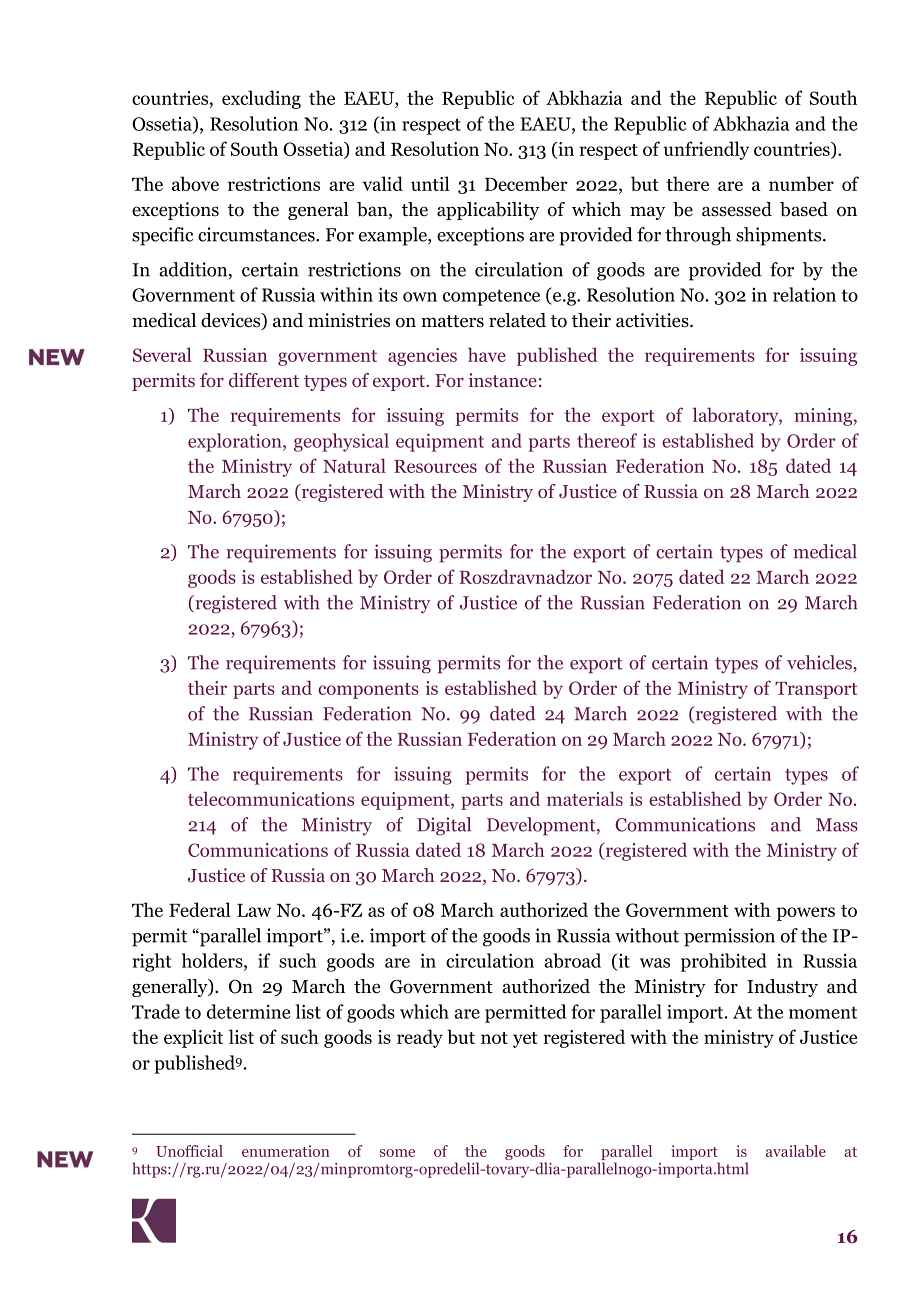  I want to click on vehicles, so click(819, 662).
